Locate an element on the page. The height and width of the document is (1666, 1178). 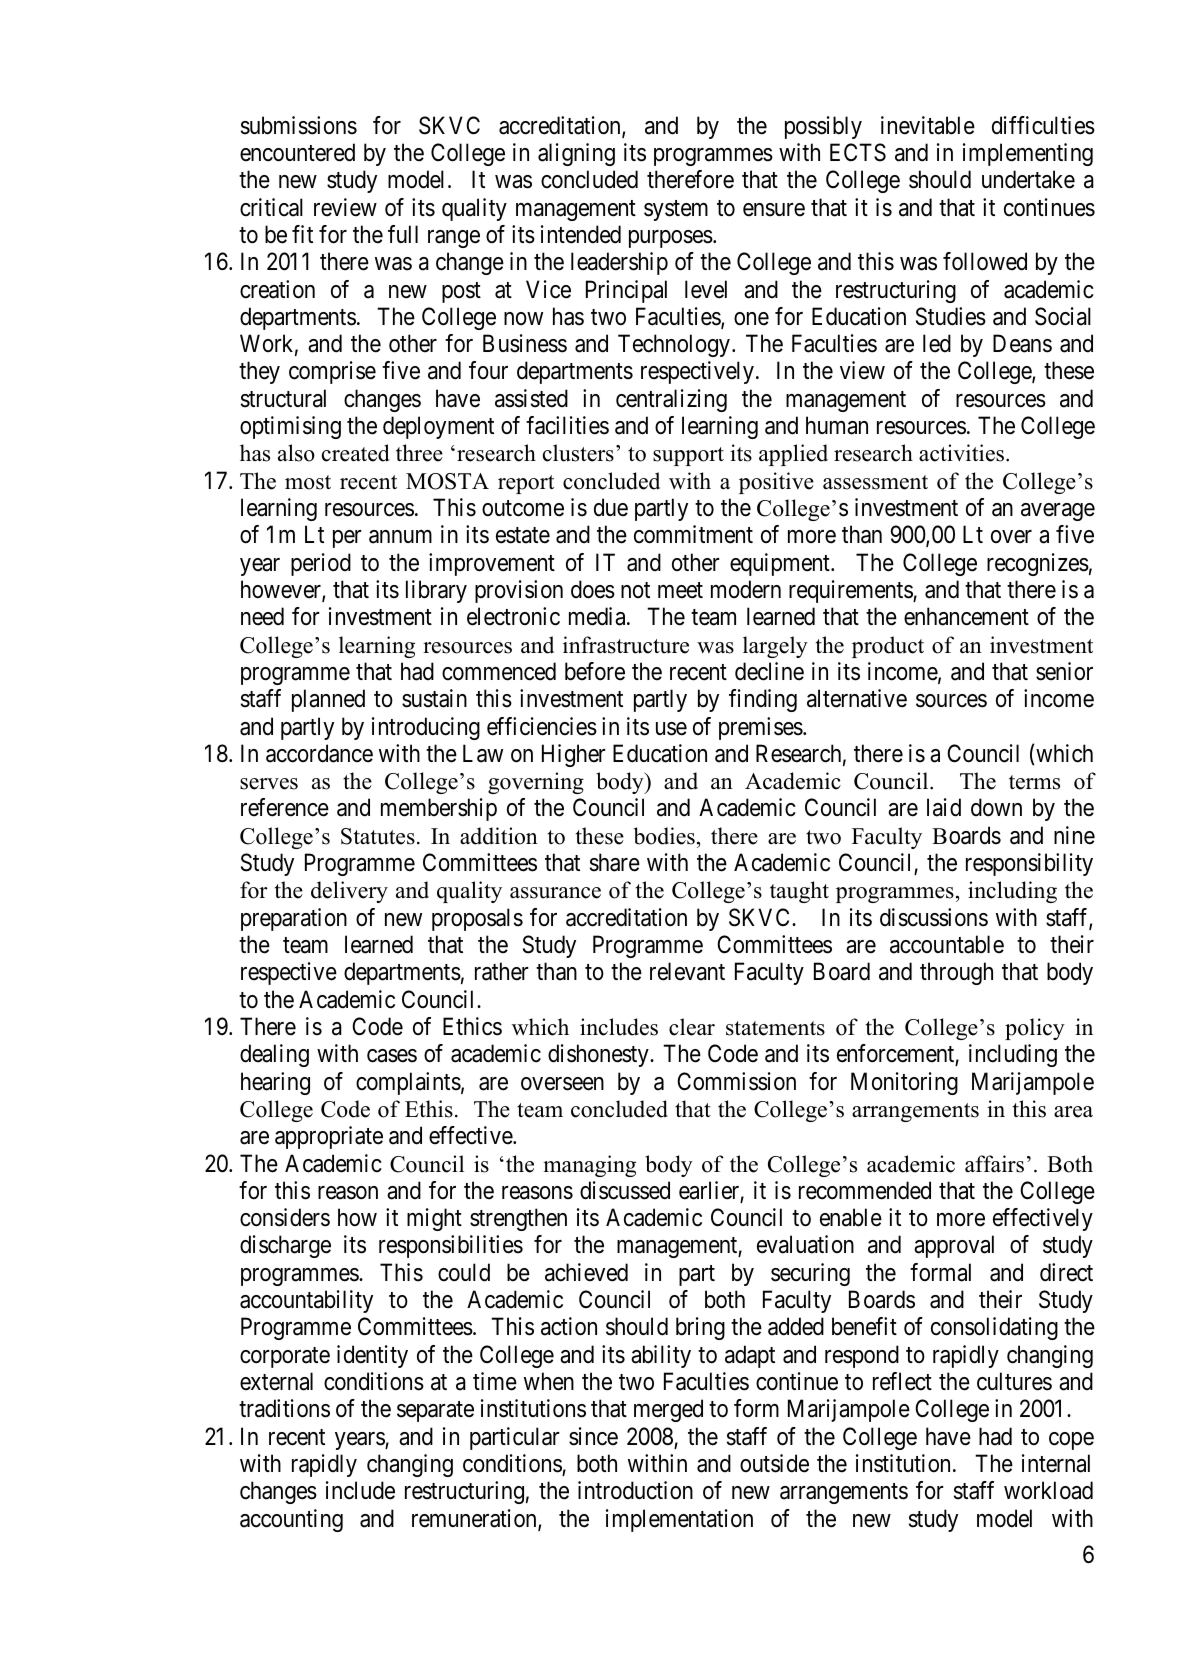
system is located at coordinates (676, 210).
